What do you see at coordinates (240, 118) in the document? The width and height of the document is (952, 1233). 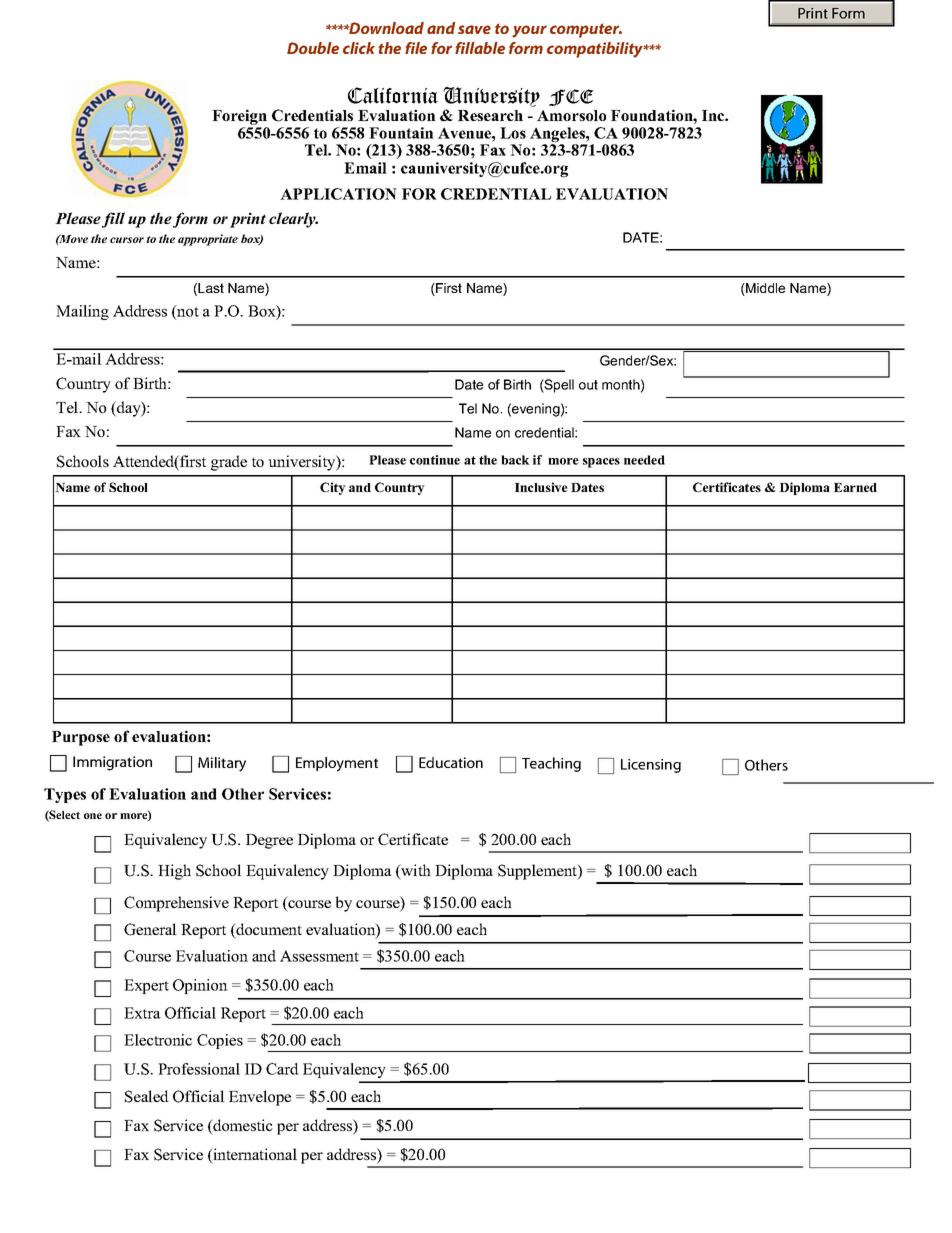 I see `Foreign` at bounding box center [240, 118].
